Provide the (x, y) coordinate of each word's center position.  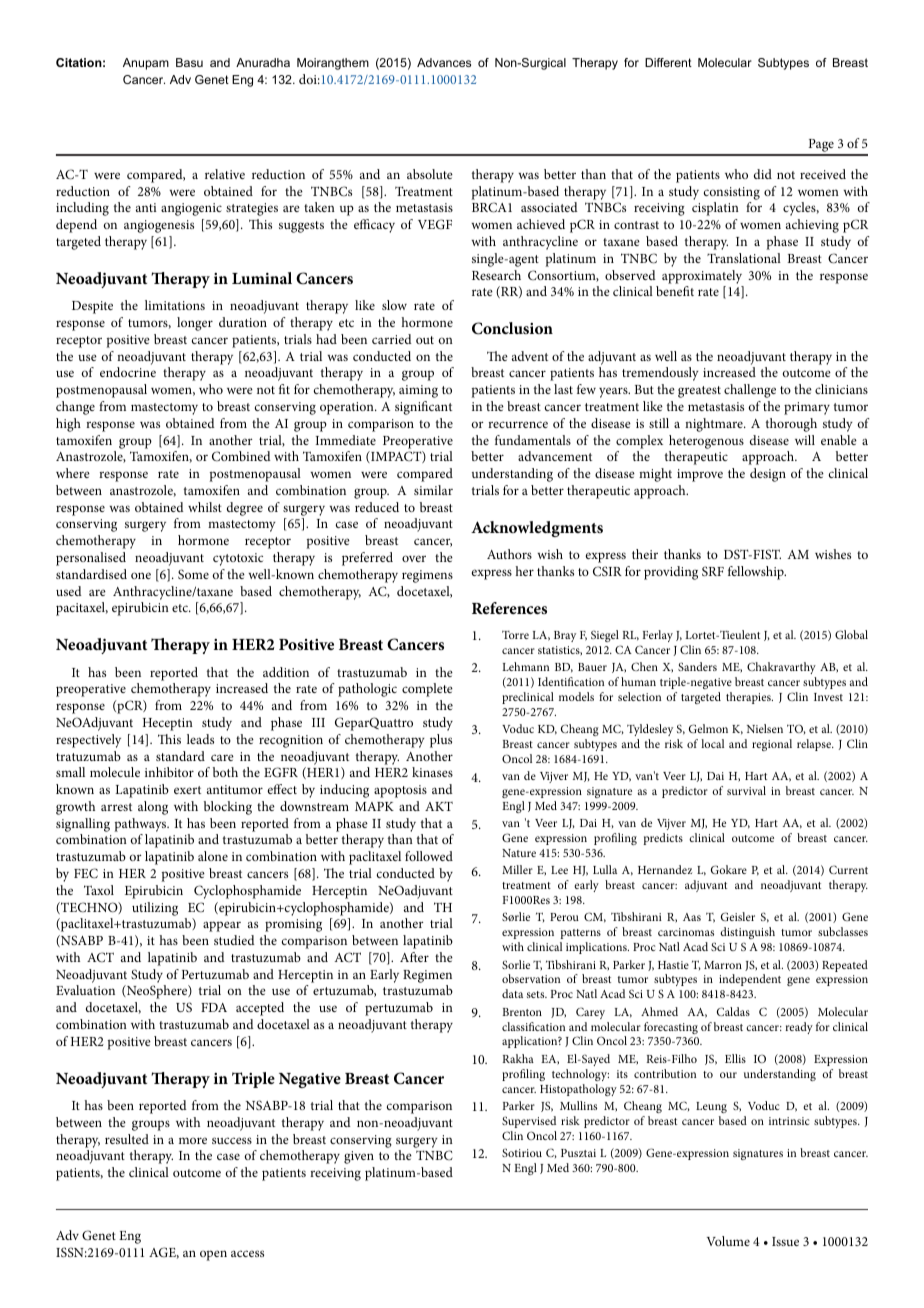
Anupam (146, 64)
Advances (444, 62)
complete (427, 690)
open (213, 1255)
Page (821, 147)
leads (200, 739)
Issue (785, 1241)
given (359, 1157)
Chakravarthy (781, 668)
